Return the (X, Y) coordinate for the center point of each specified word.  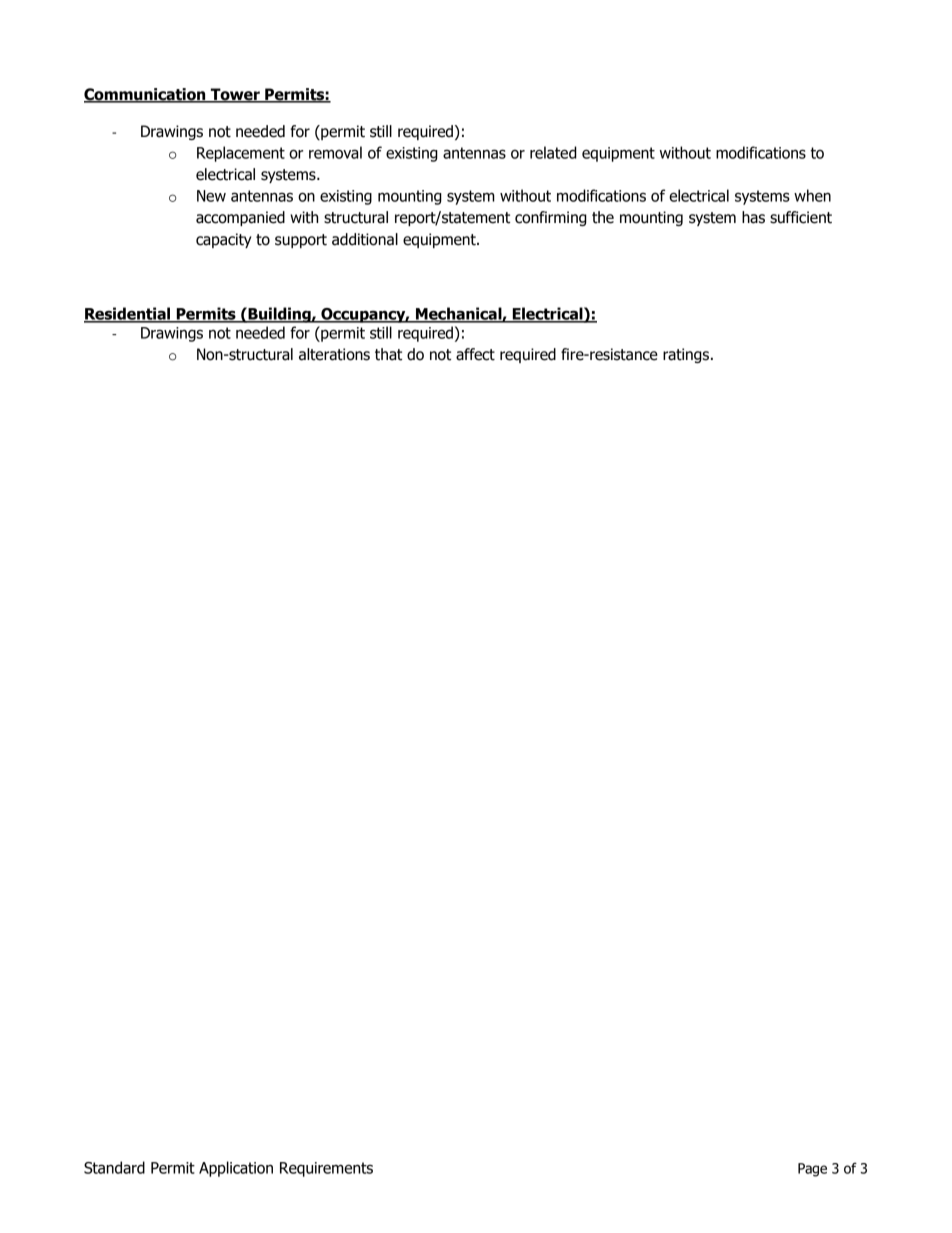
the (603, 217)
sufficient (801, 217)
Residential (128, 314)
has (753, 217)
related (553, 152)
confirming (551, 218)
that (388, 354)
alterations (334, 354)
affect (475, 354)
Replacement (241, 154)
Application (236, 1169)
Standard (114, 1167)
